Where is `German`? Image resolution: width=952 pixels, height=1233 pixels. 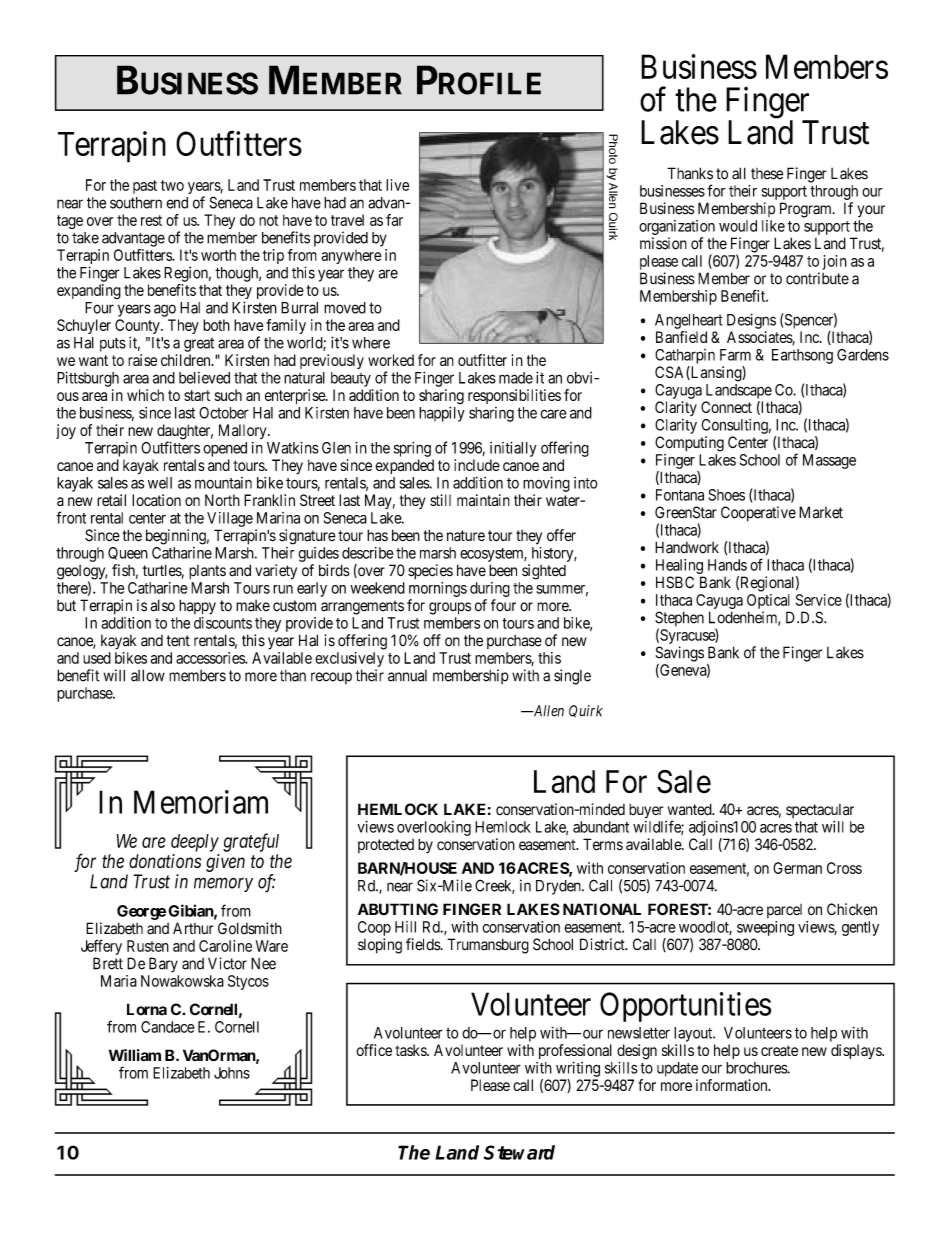
German is located at coordinates (797, 868).
